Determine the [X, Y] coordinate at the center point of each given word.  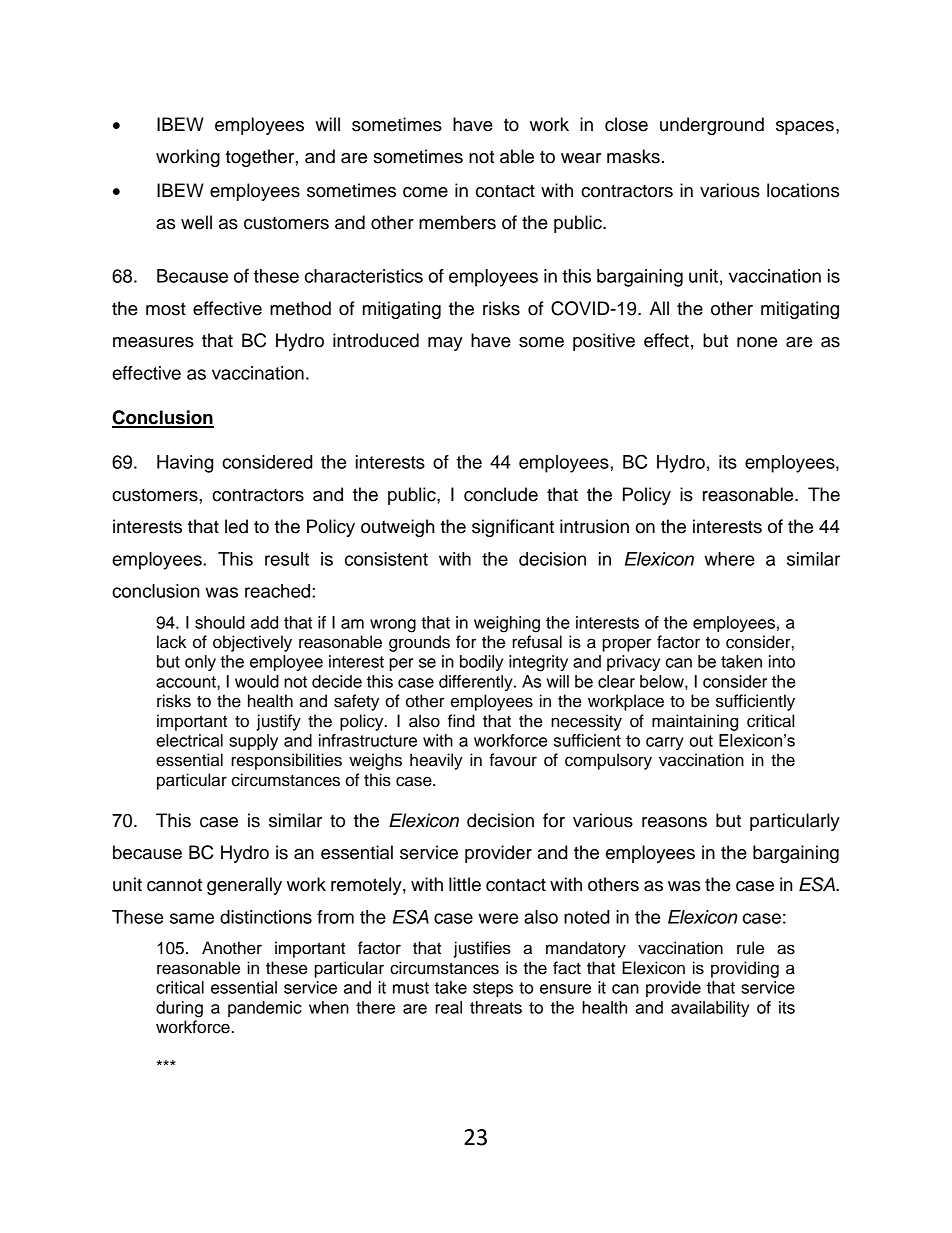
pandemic [265, 1009]
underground [712, 126]
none [757, 342]
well [196, 222]
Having [185, 464]
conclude [501, 494]
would [257, 681]
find [461, 721]
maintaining [695, 722]
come [425, 192]
